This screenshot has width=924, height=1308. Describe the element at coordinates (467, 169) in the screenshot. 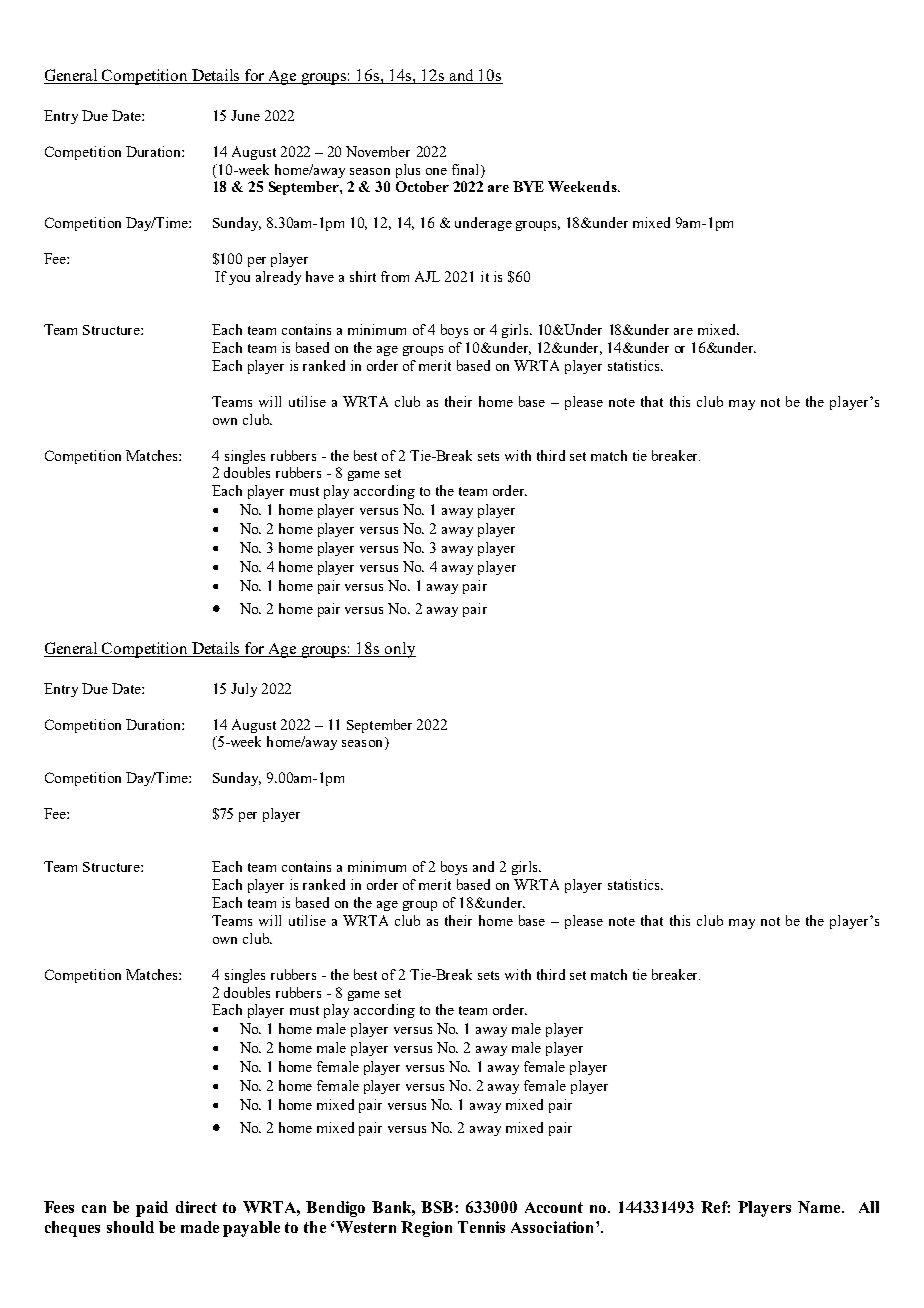

I see `final` at that location.
